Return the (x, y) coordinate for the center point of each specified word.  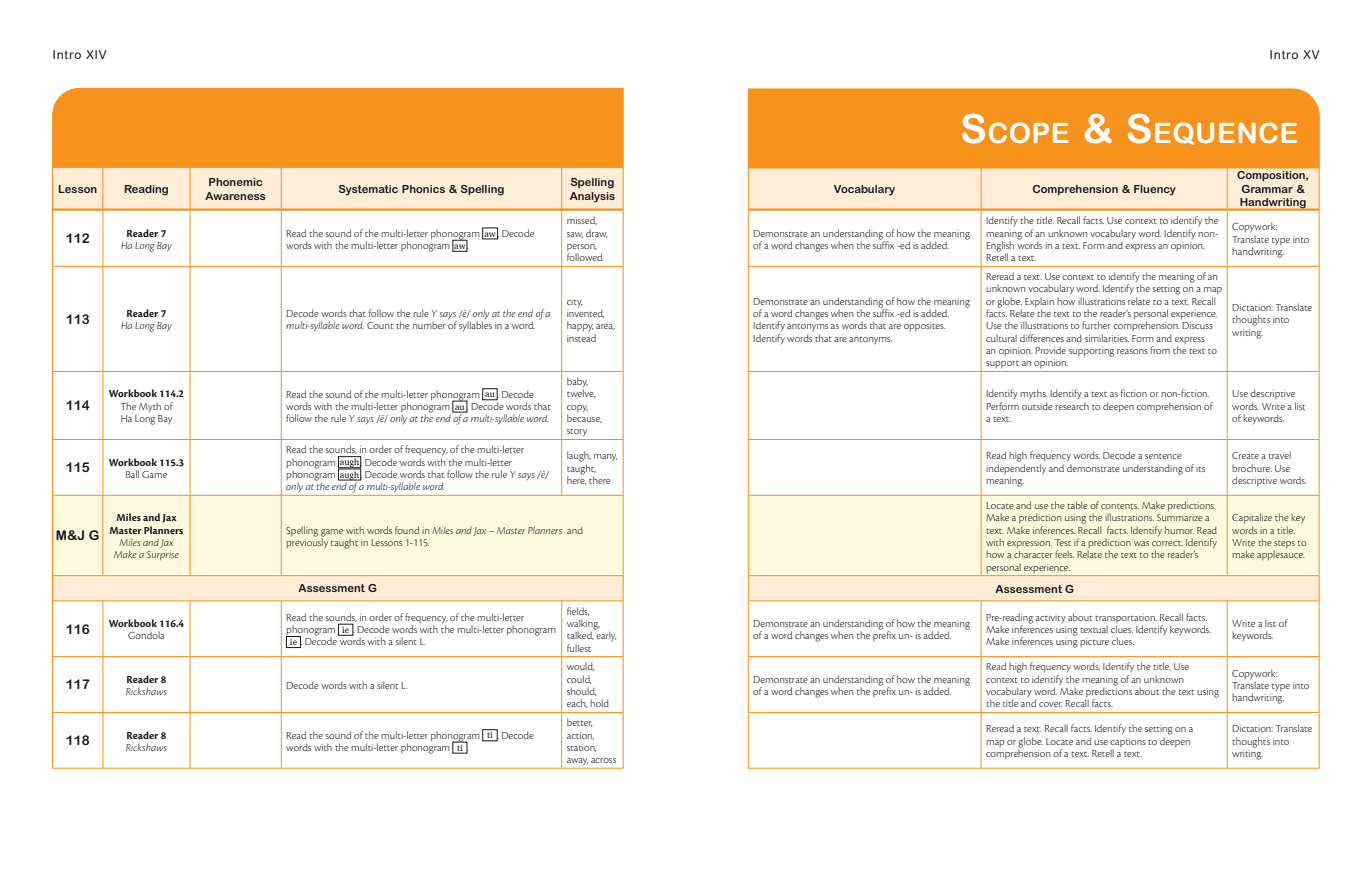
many (606, 458)
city (575, 302)
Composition (1272, 176)
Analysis (592, 197)
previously (307, 542)
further (1096, 325)
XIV (96, 54)
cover (1050, 704)
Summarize (1180, 517)
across (603, 760)
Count (380, 325)
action (580, 736)
